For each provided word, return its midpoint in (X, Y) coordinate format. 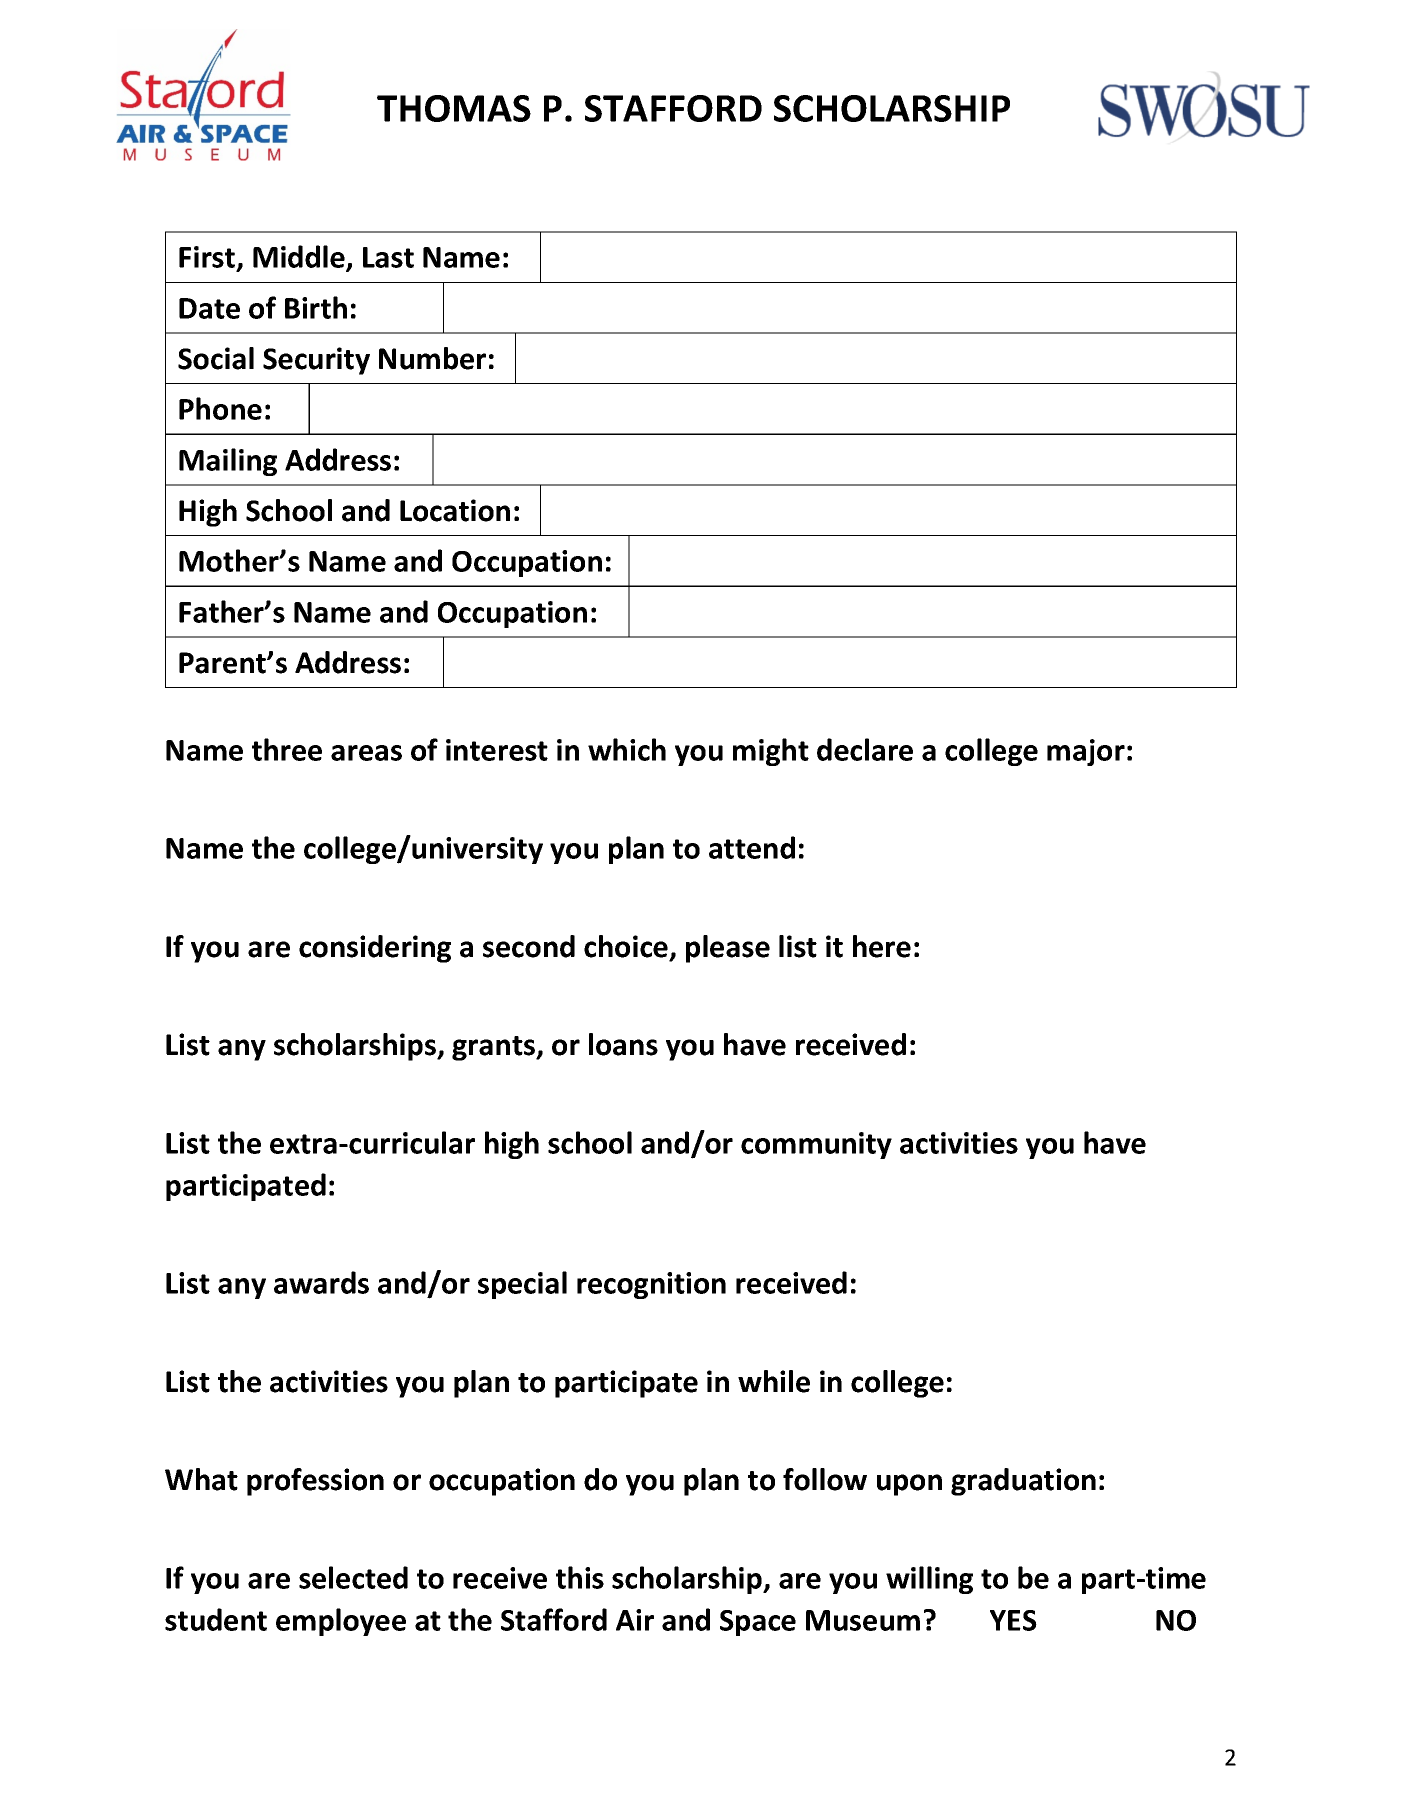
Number (432, 358)
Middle (300, 258)
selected (353, 1577)
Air (635, 1620)
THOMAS (454, 108)
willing (929, 1580)
